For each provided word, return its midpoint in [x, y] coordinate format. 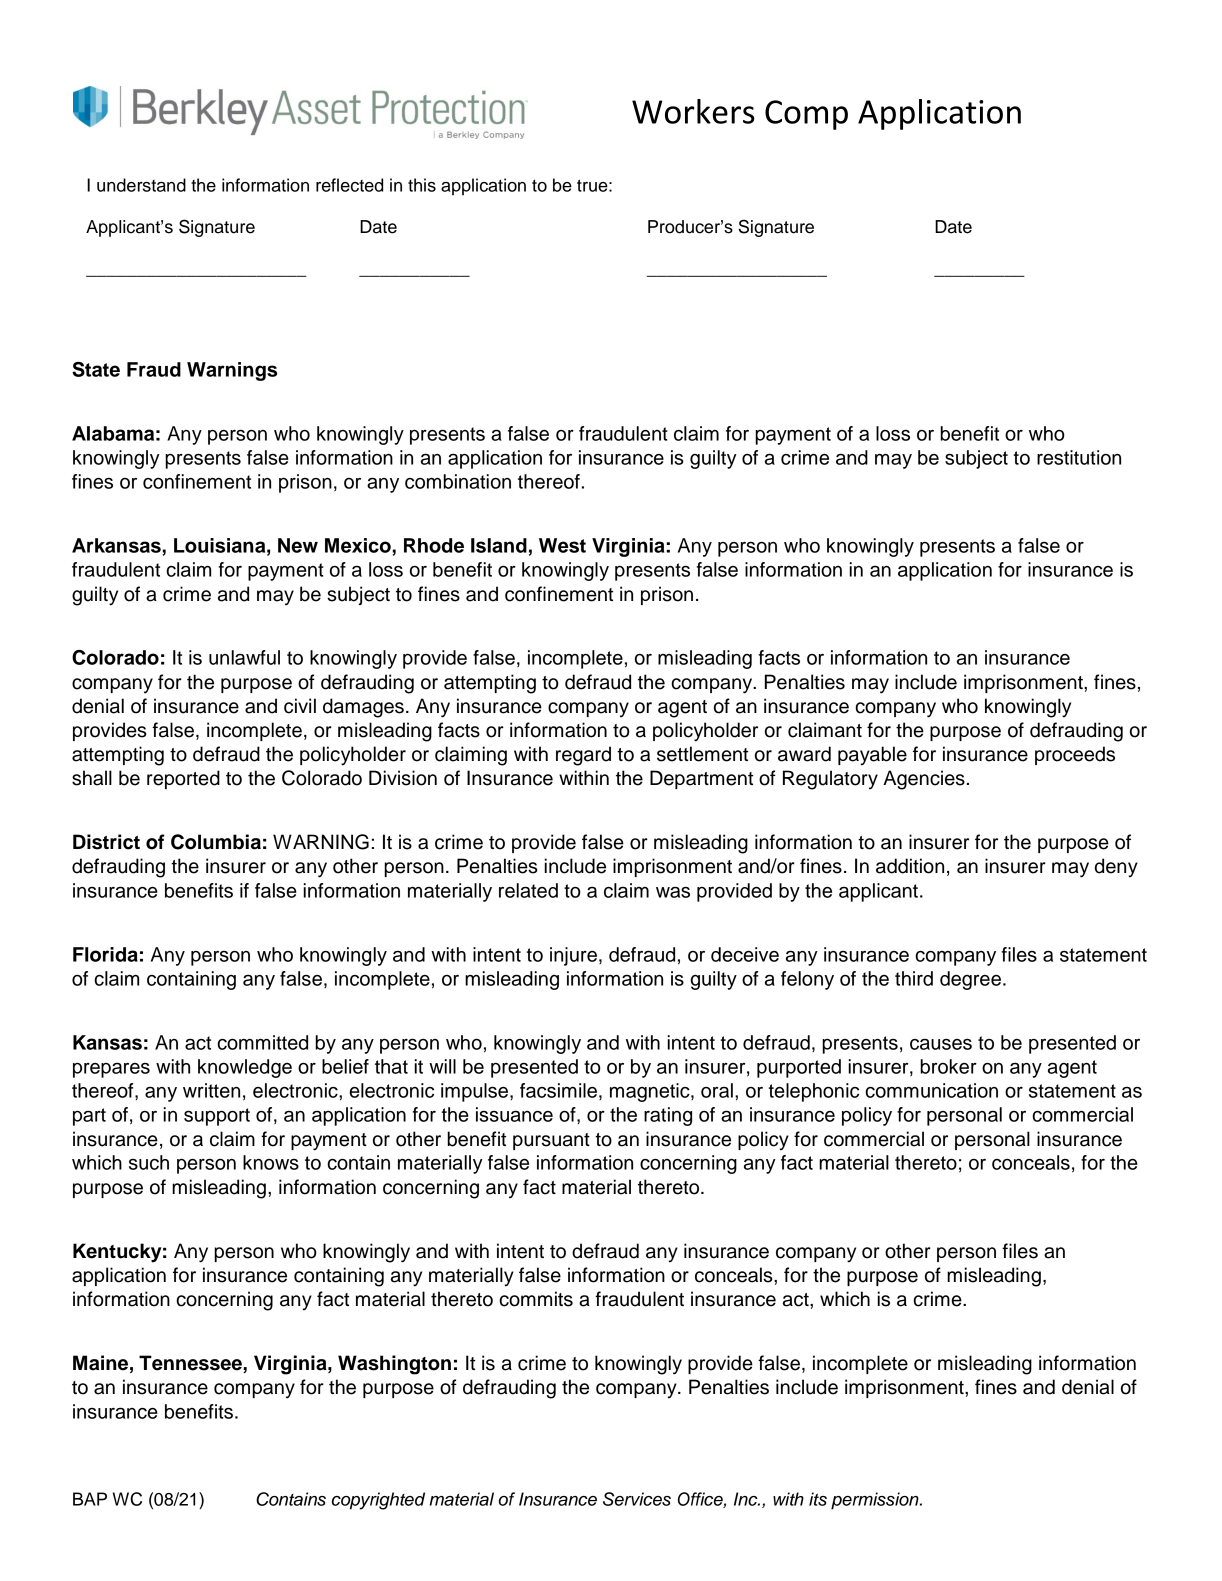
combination [458, 481]
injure [573, 956]
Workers [693, 111]
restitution [1079, 457]
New [298, 545]
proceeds [1075, 755]
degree [970, 980]
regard [583, 756]
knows [271, 1162]
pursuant [551, 1141]
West [562, 545]
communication [931, 1090]
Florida [105, 954]
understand [141, 185]
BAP [90, 1499]
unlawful [244, 657]
